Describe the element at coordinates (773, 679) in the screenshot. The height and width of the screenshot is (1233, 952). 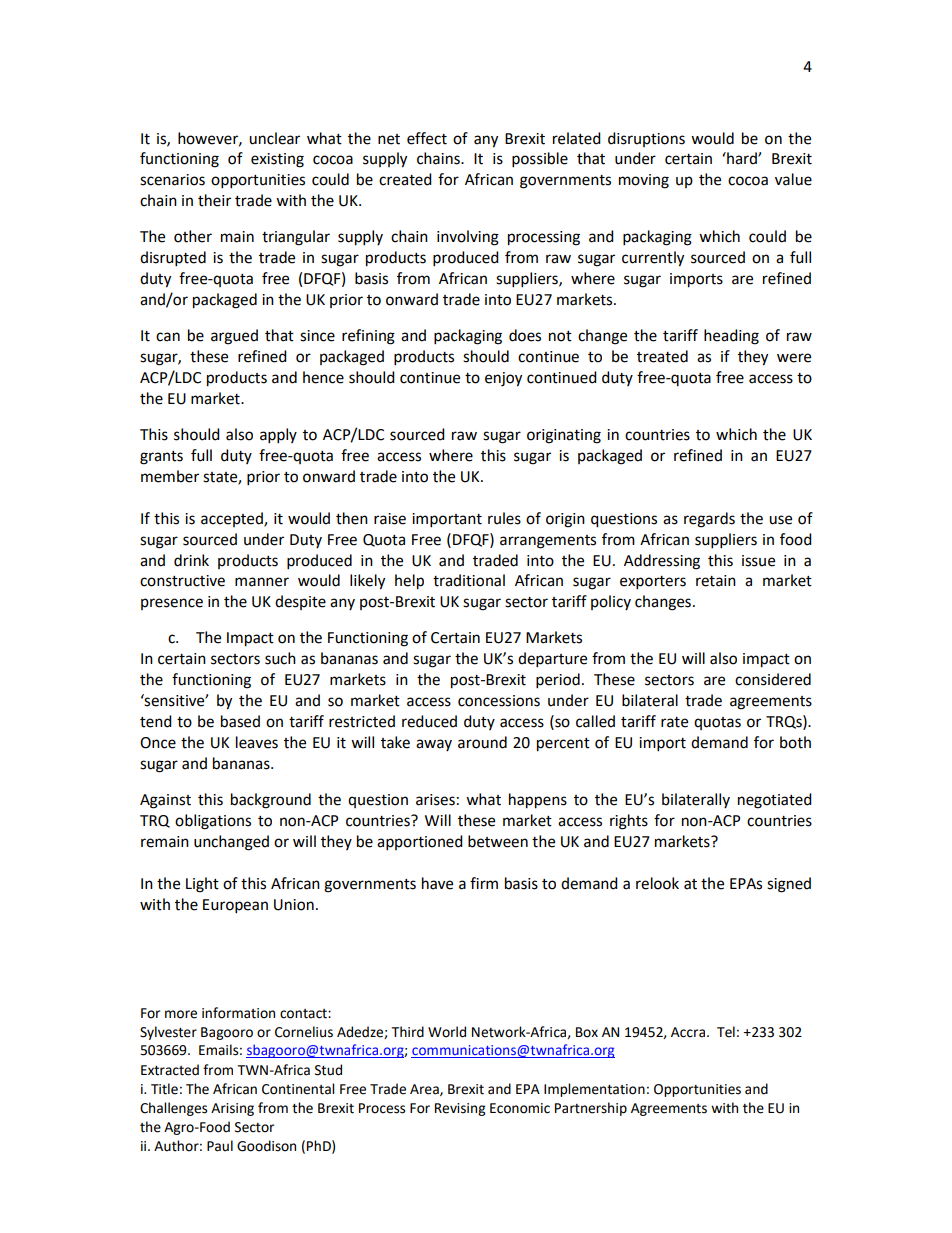
I see `considered` at that location.
